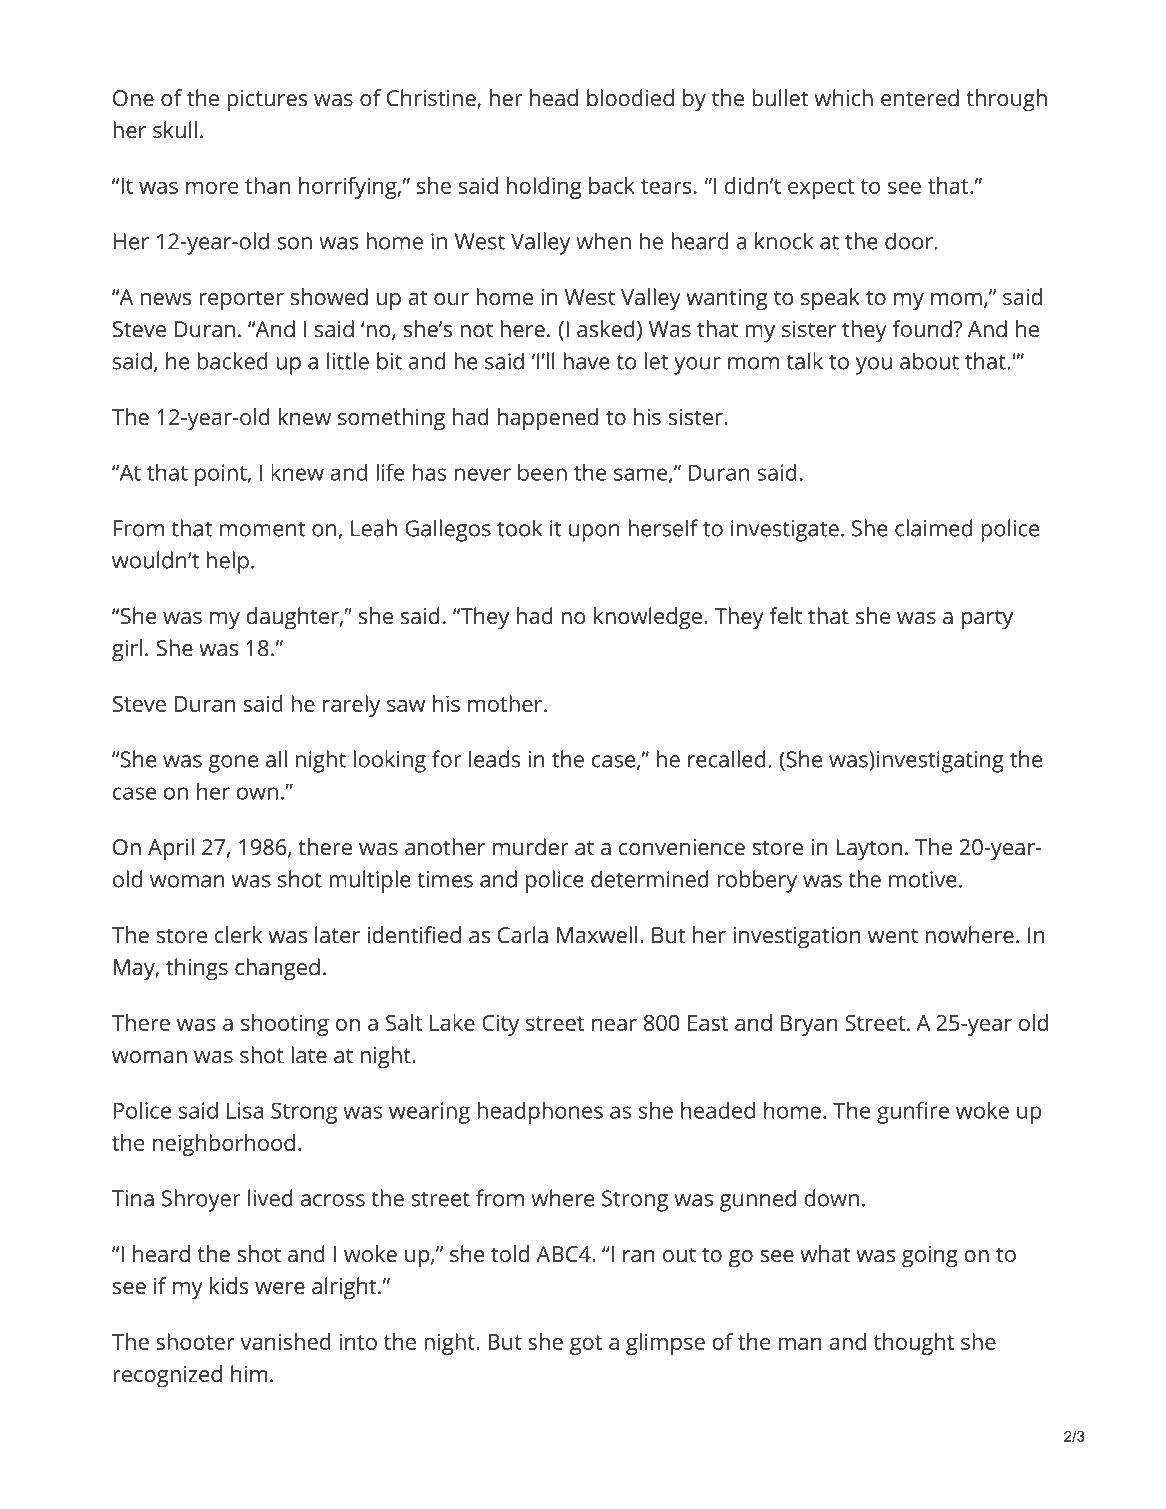 The width and height of the screenshot is (1166, 1509). Describe the element at coordinates (586, 1345) in the screenshot. I see `got` at that location.
